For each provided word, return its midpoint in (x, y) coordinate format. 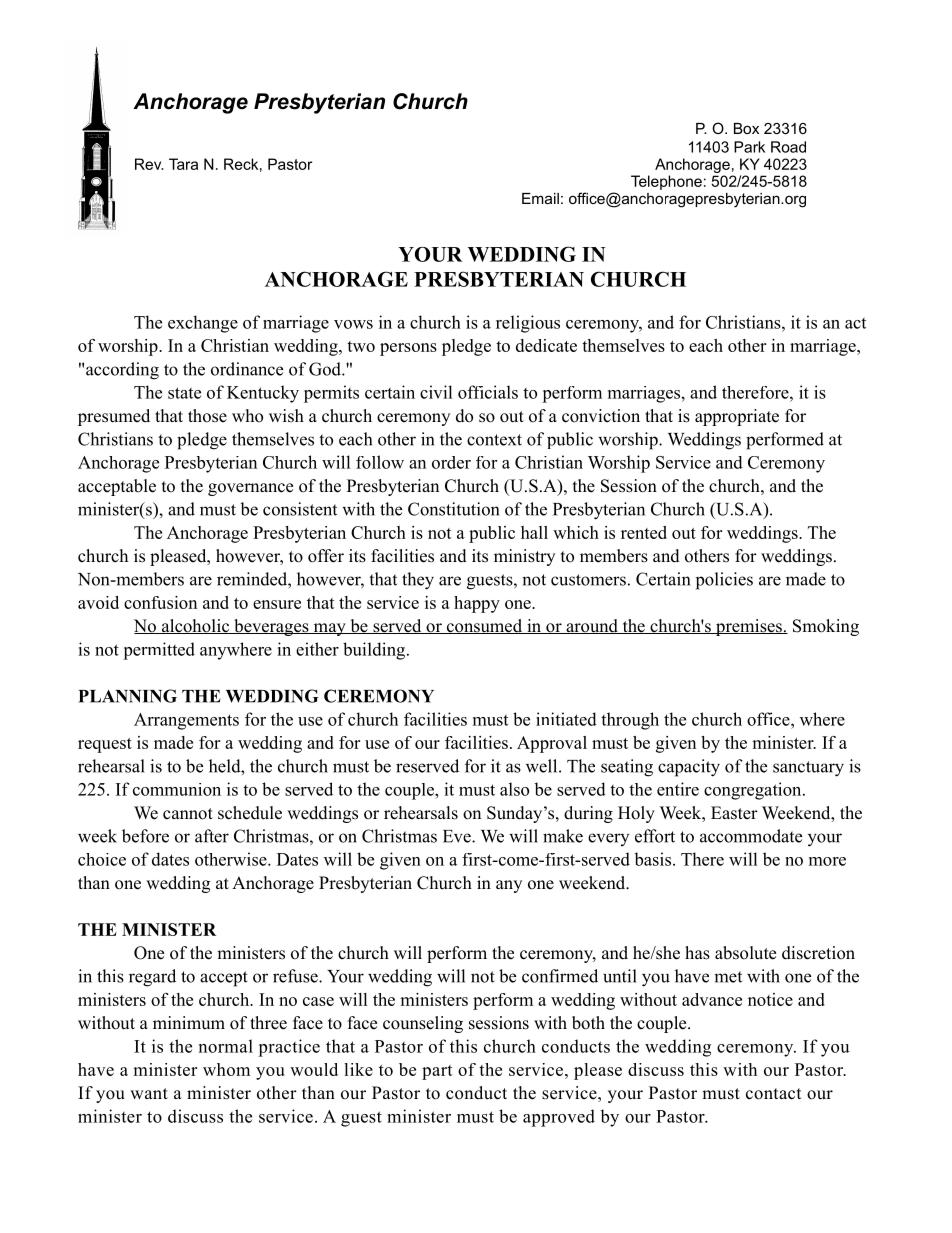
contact (773, 1094)
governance (250, 489)
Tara (183, 164)
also (514, 789)
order (451, 462)
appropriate (737, 417)
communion (177, 789)
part (437, 1072)
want (149, 1093)
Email (540, 198)
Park (749, 147)
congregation (754, 791)
